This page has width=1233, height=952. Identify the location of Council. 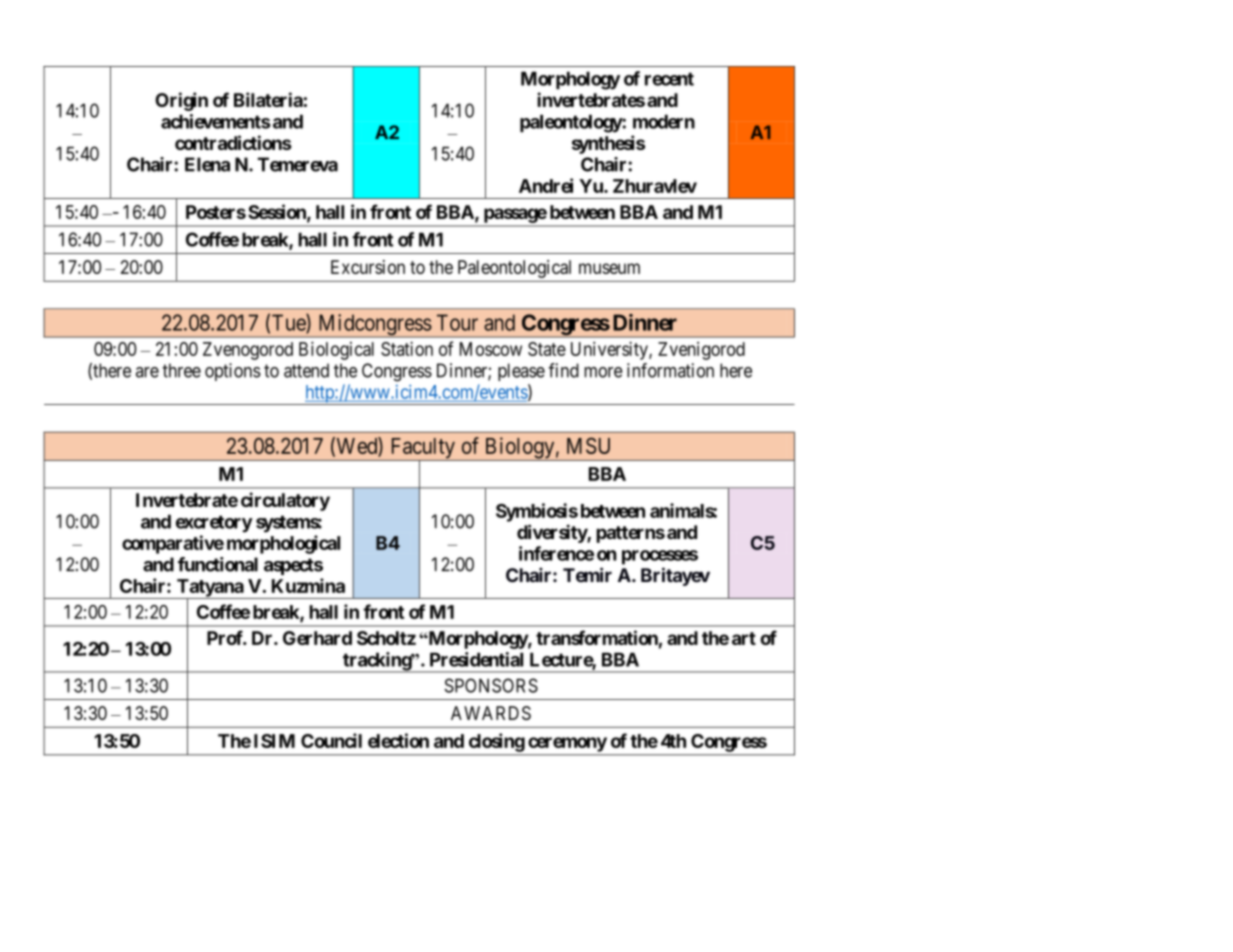
(331, 740).
